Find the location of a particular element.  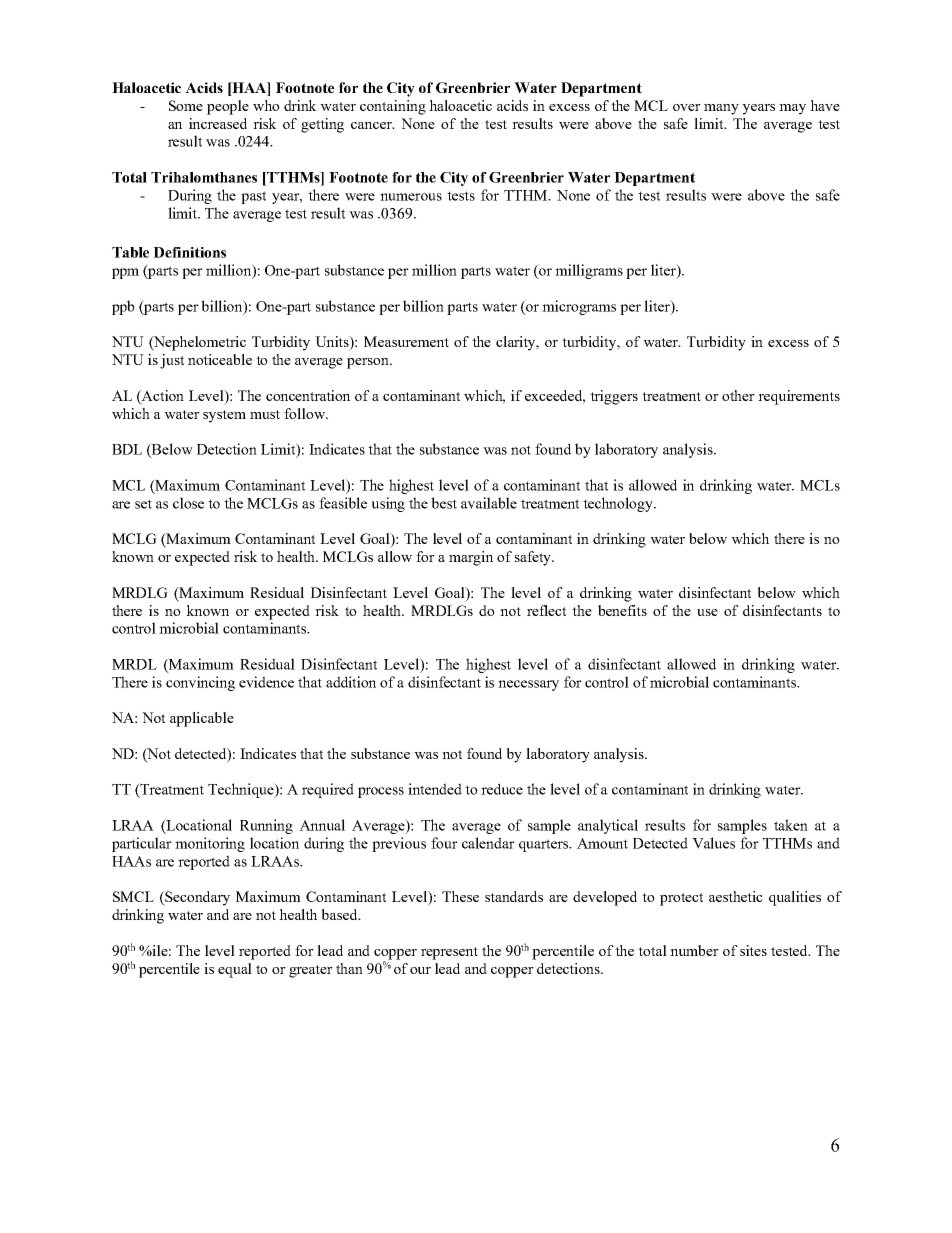

close is located at coordinates (188, 503).
